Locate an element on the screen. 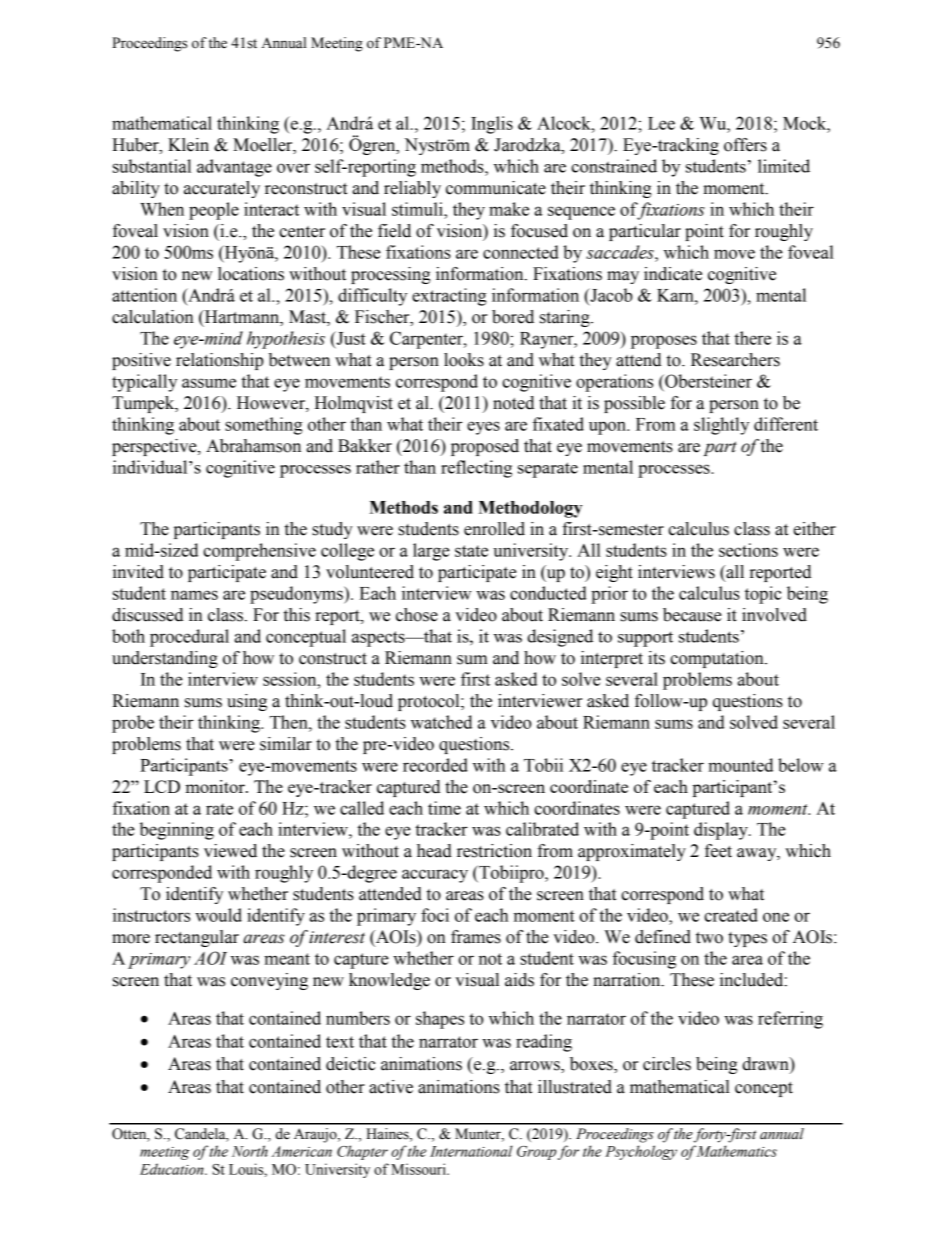  Inglis is located at coordinates (492, 125).
